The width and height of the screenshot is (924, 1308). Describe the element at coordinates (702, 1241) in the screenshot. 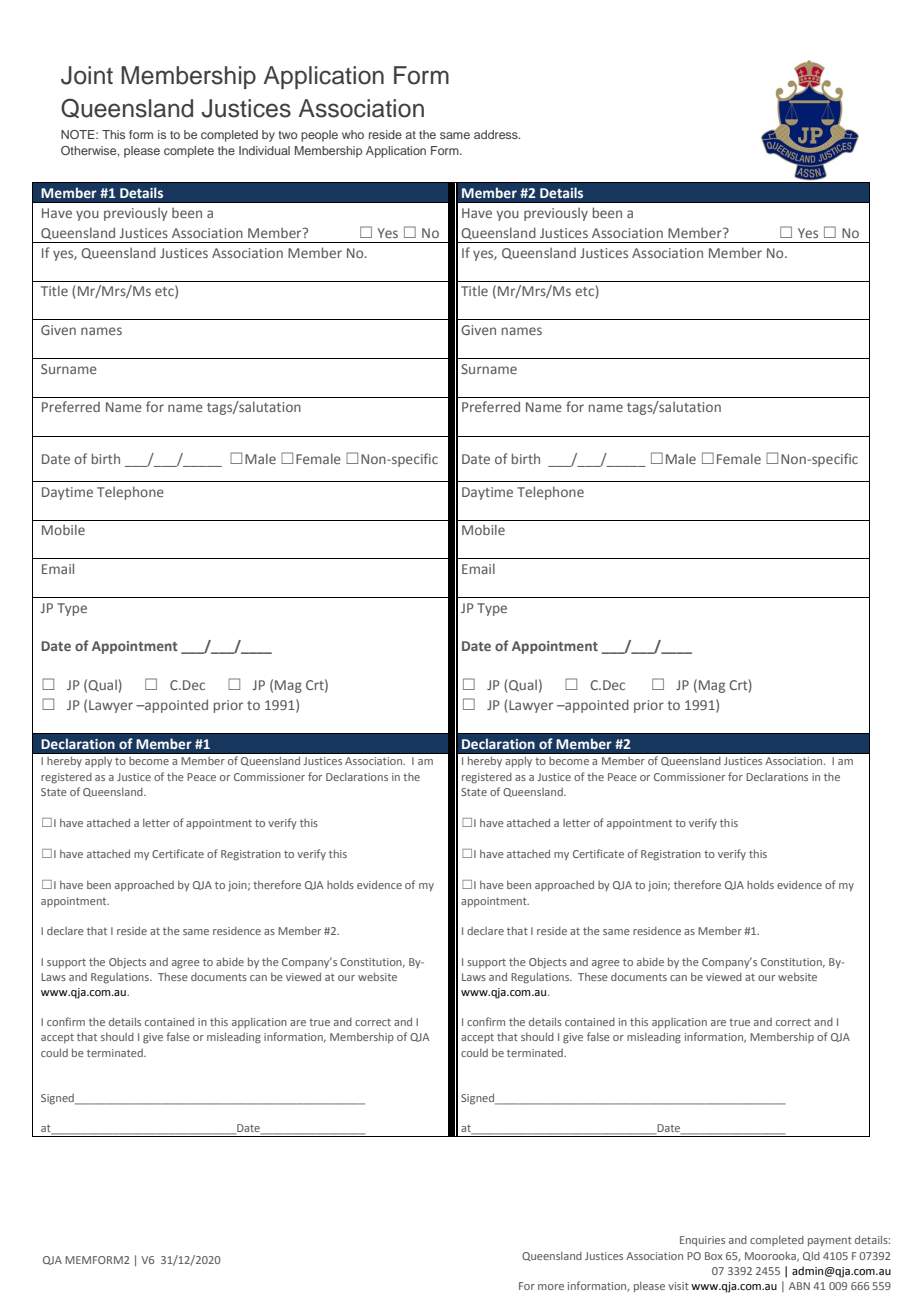

I see `Enquiries` at that location.
